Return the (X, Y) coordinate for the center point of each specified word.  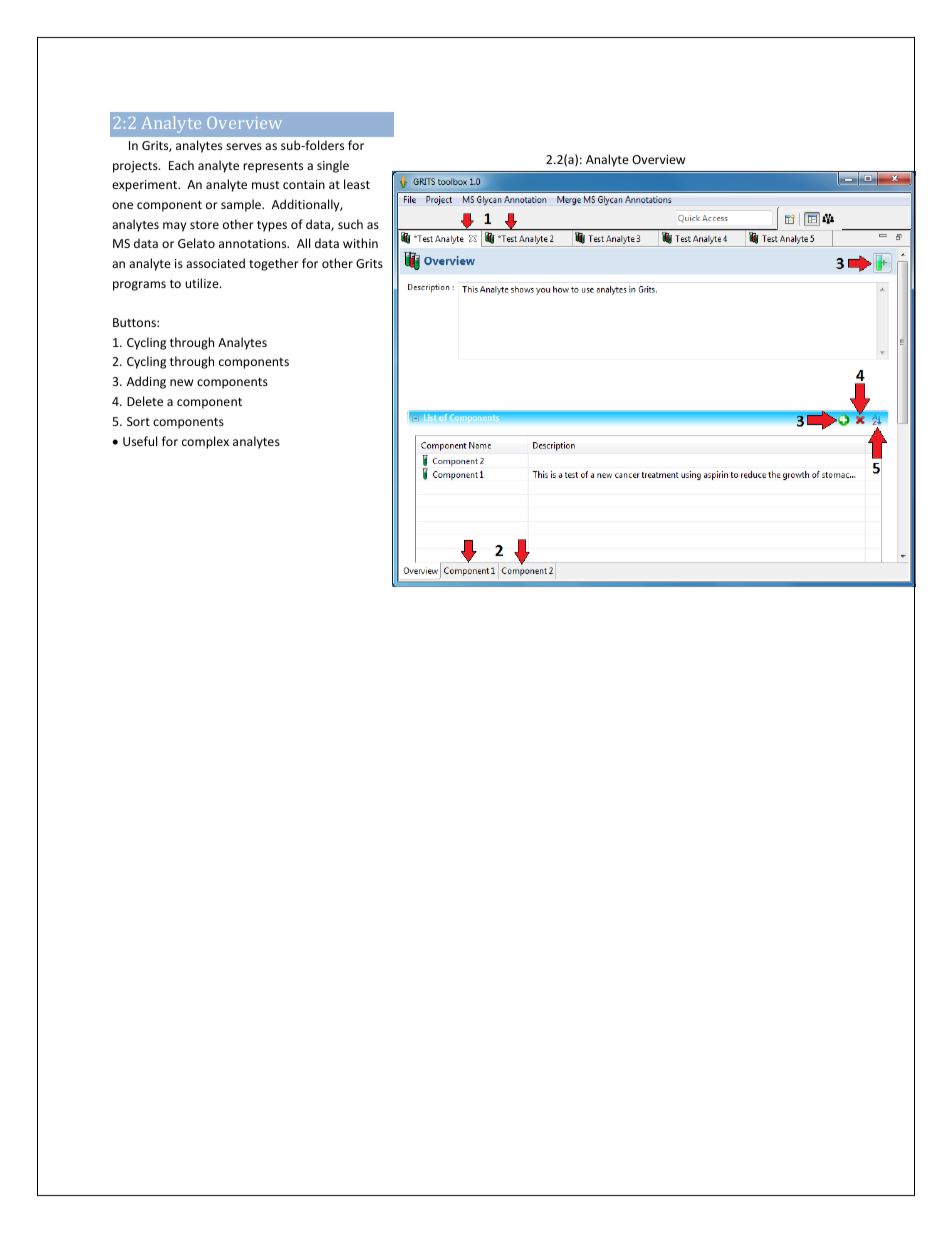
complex (205, 442)
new (181, 382)
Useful (140, 441)
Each (181, 165)
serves (244, 146)
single (333, 166)
